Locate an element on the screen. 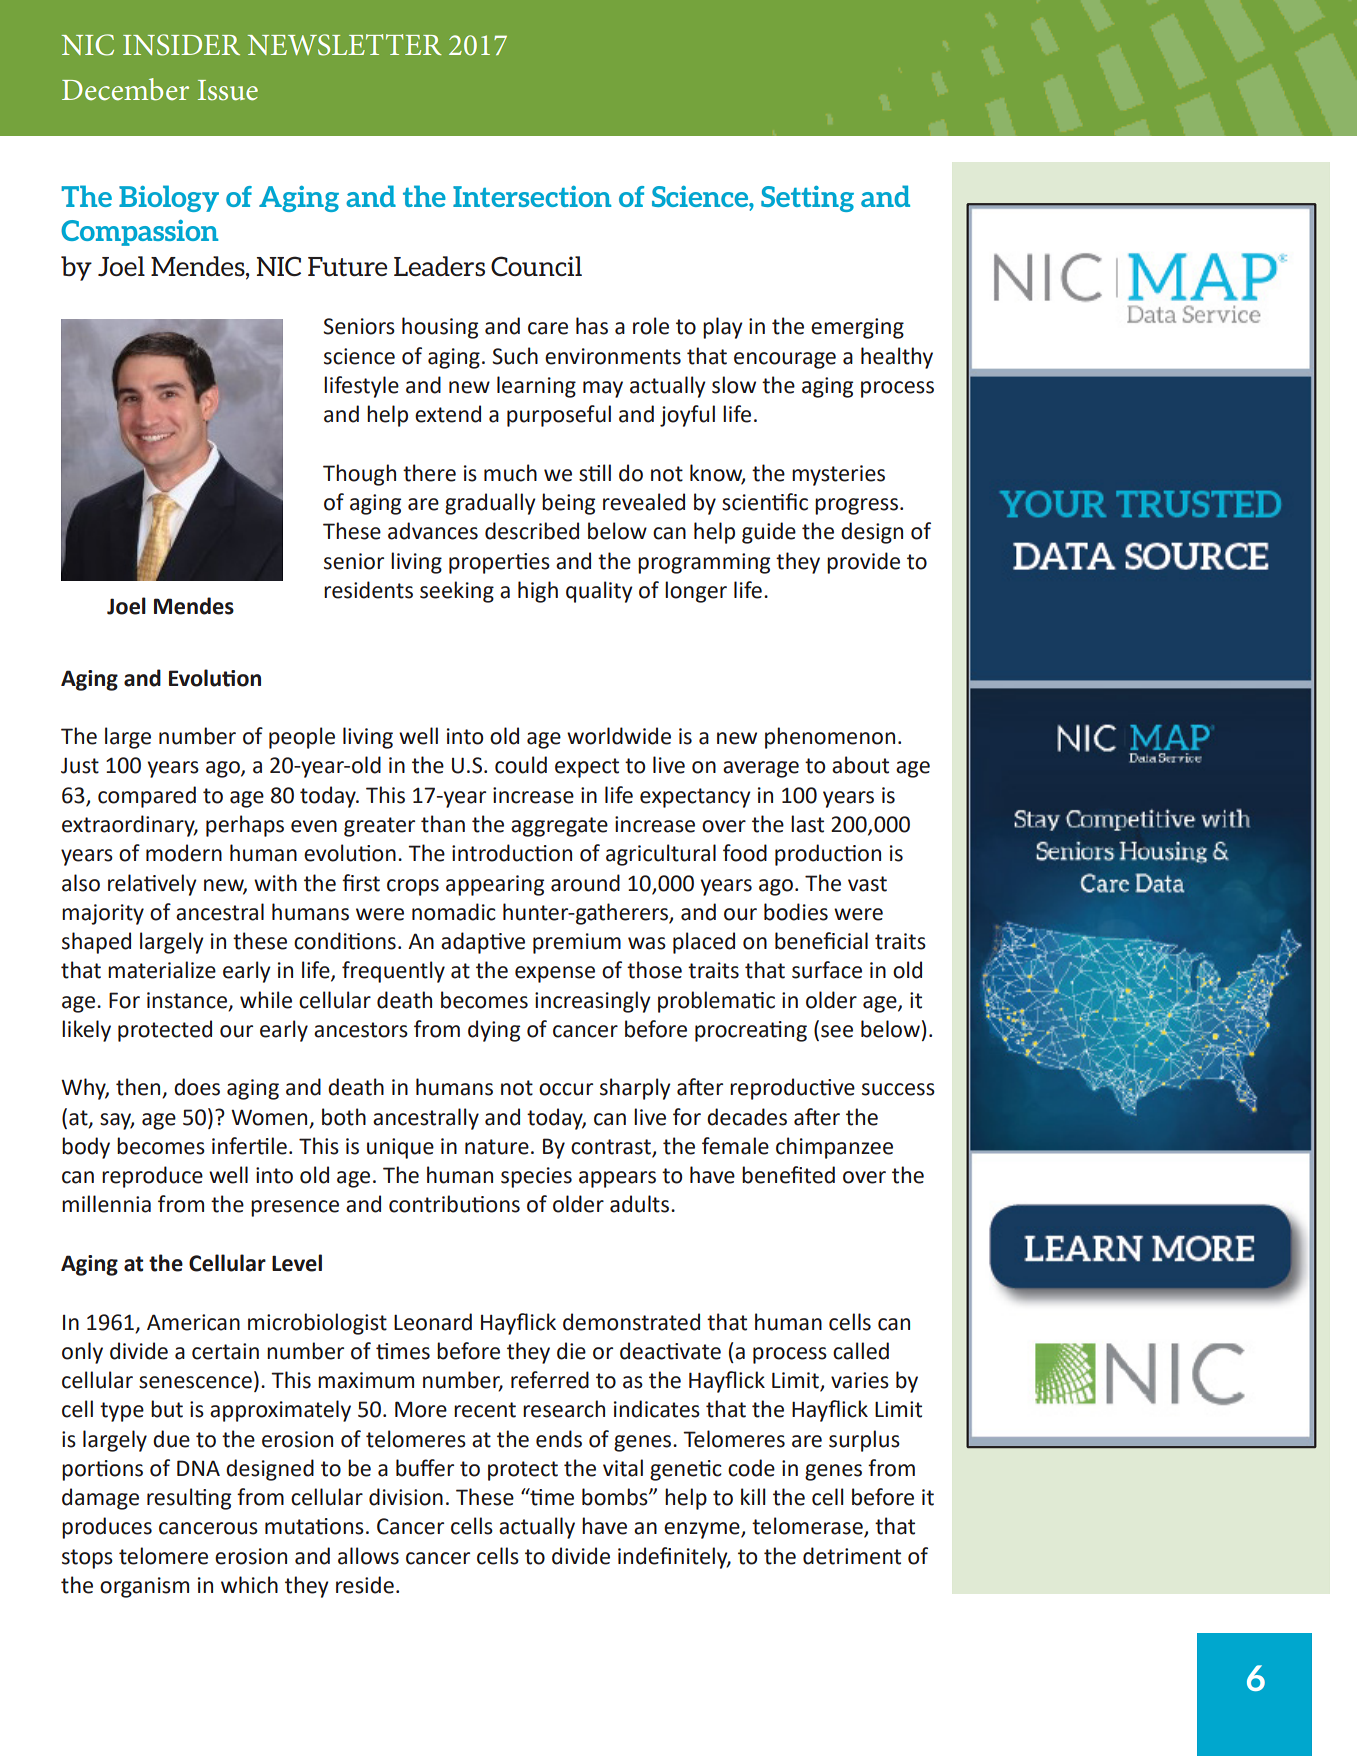 This screenshot has width=1357, height=1756. seeking is located at coordinates (457, 592).
